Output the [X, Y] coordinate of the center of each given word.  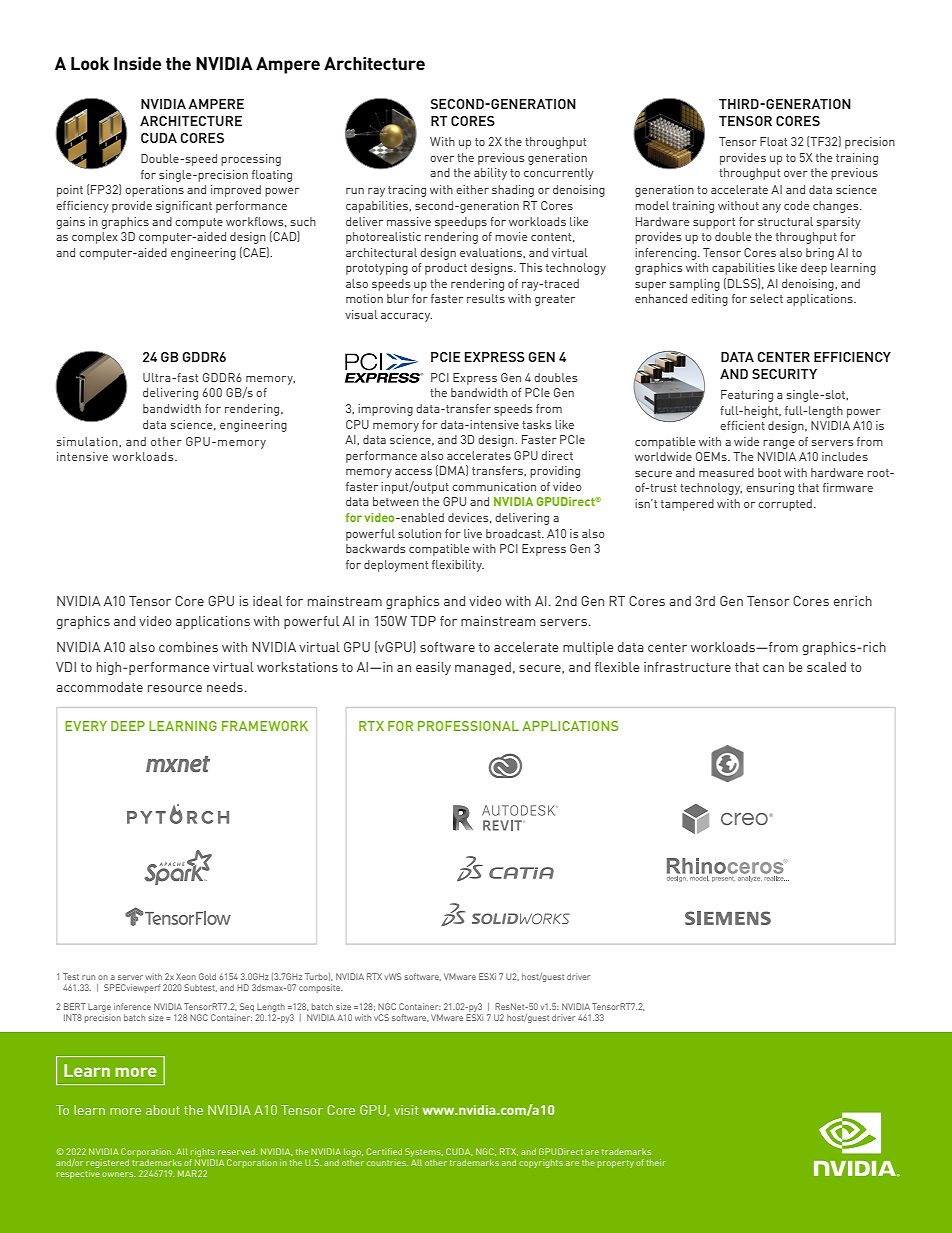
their [656, 1162]
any [771, 208]
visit [406, 1110]
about [163, 1110]
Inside [137, 63]
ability [490, 174]
